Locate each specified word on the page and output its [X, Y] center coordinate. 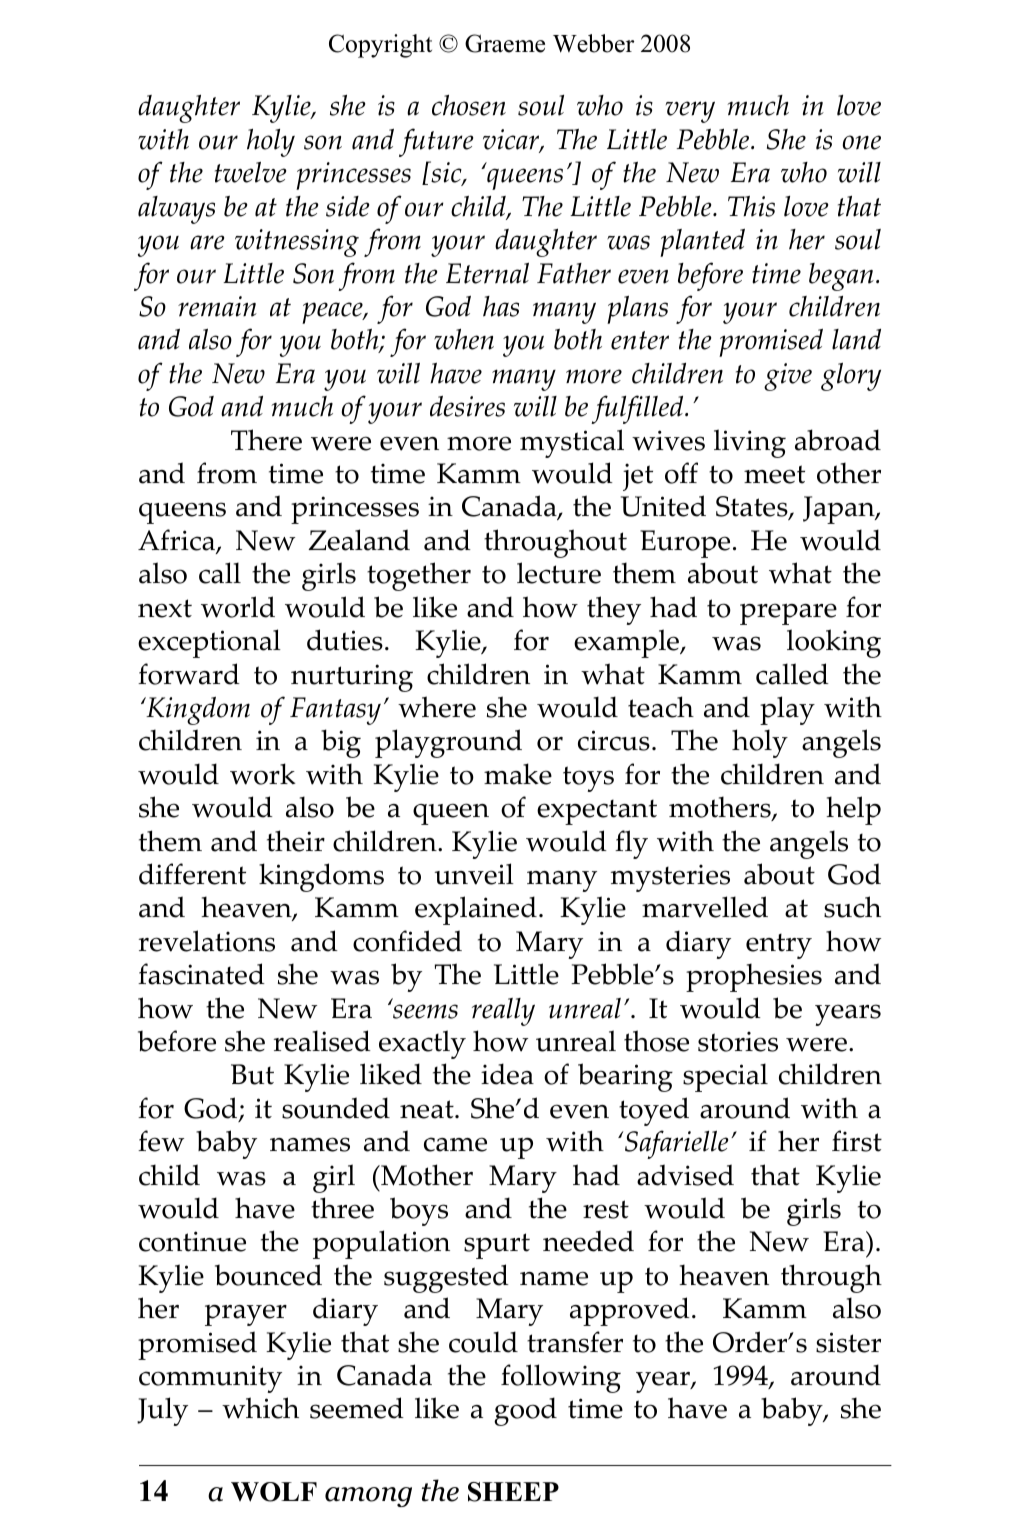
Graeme [505, 43]
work [263, 774]
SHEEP [513, 1492]
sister [848, 1342]
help [853, 810]
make [518, 774]
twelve [250, 172]
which [260, 1408]
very [690, 112]
